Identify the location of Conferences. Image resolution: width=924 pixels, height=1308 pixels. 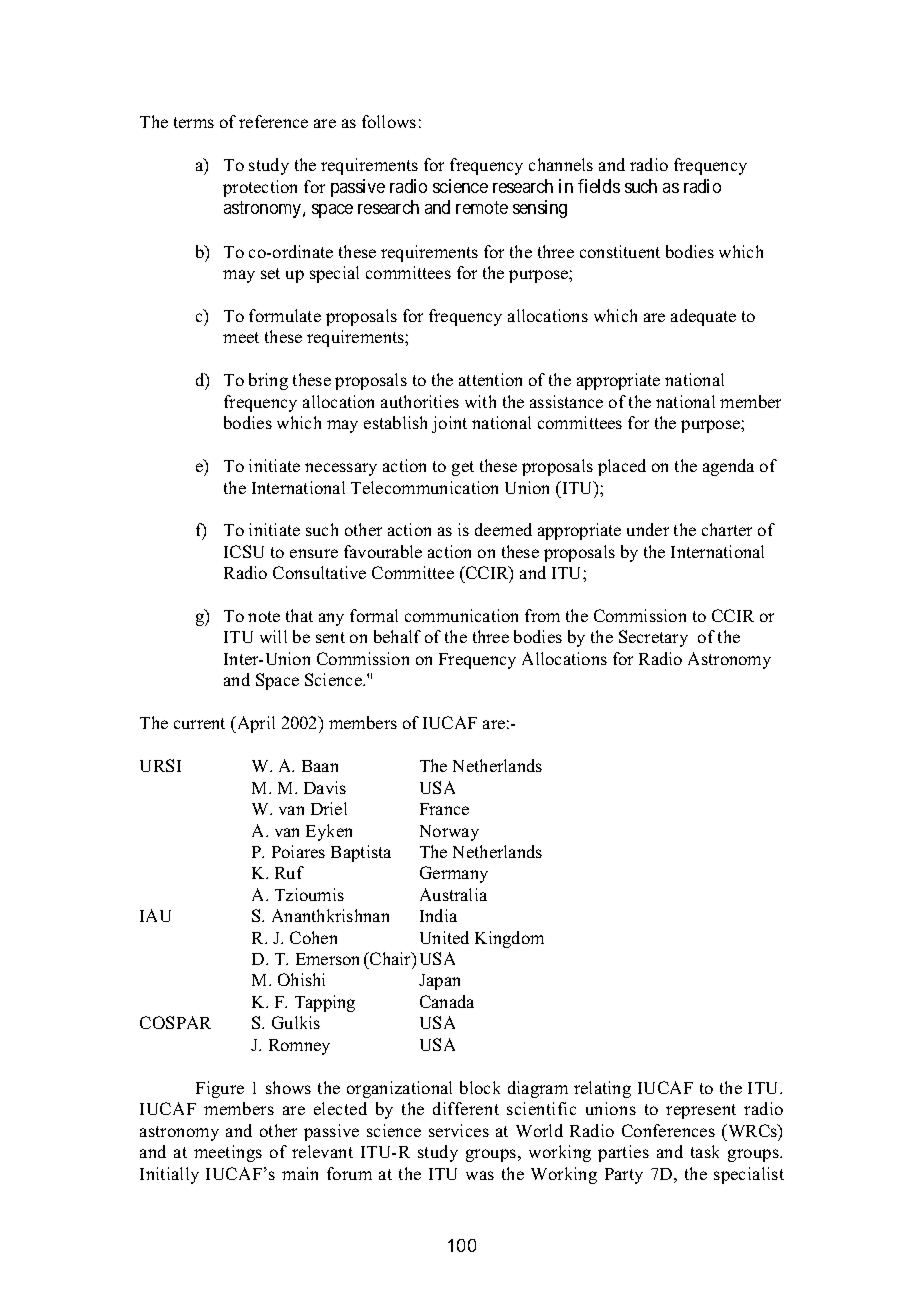
(668, 1130).
